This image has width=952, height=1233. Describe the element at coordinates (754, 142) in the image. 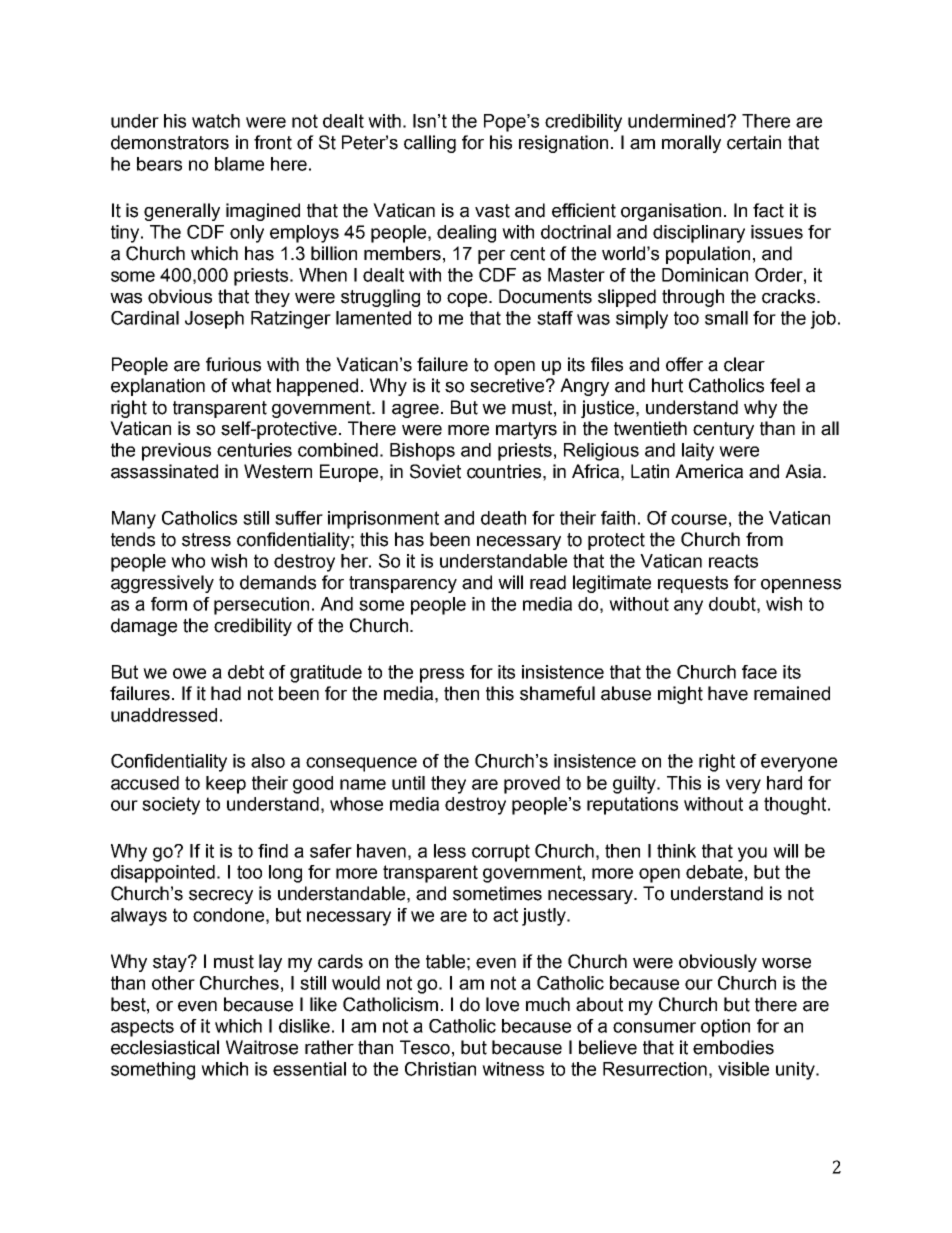

I see `certain` at that location.
